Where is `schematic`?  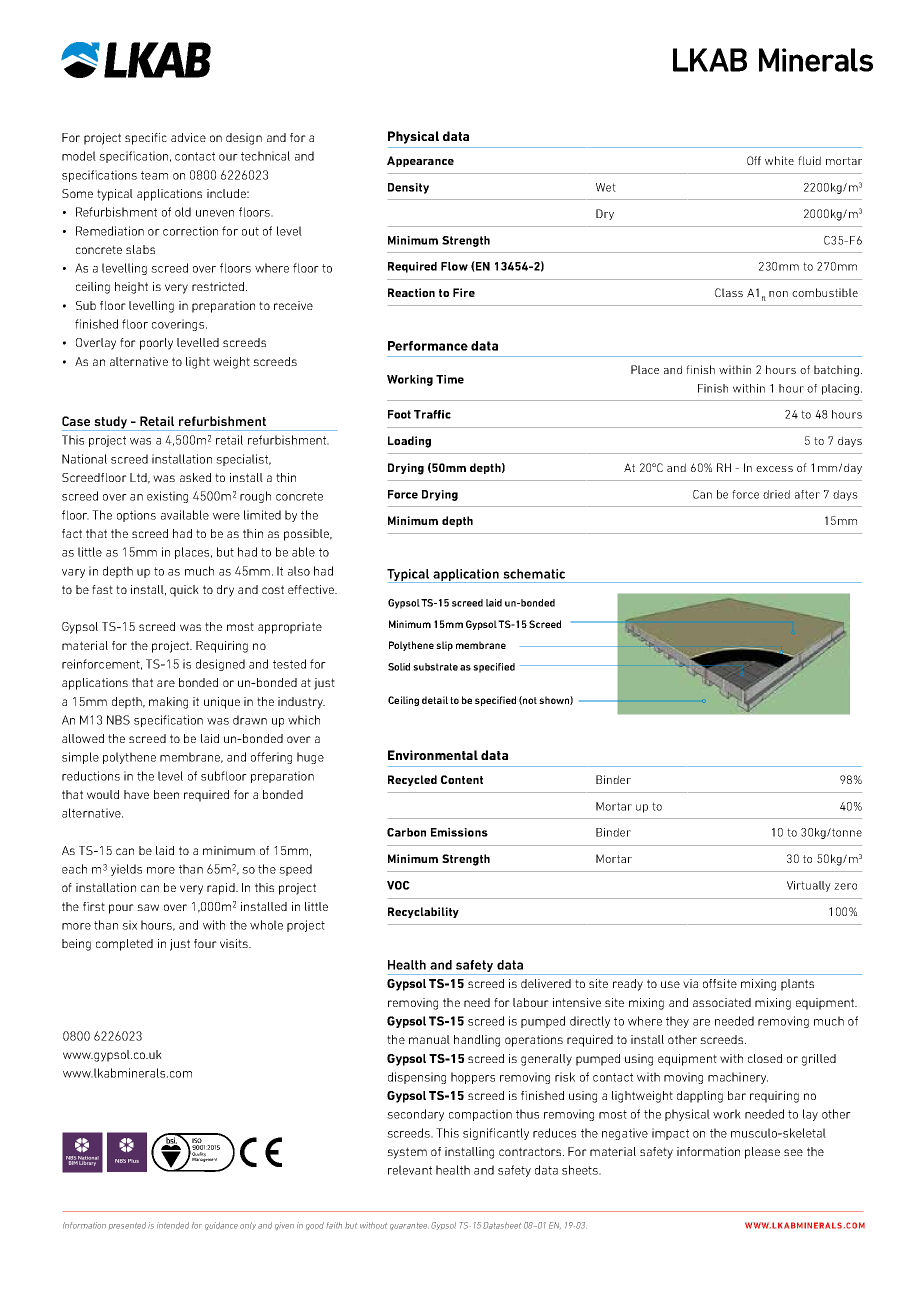 schematic is located at coordinates (534, 574).
